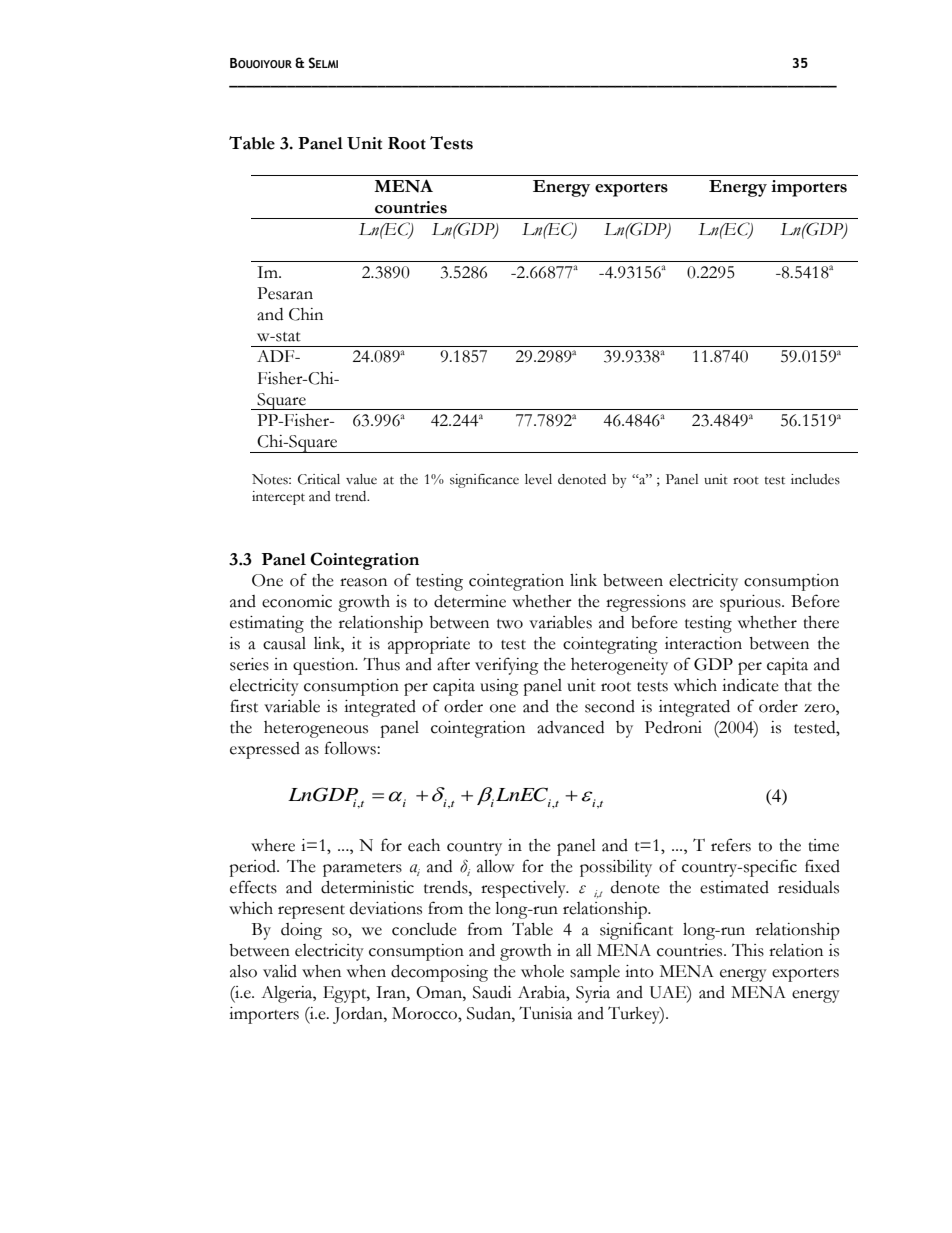 The width and height of the screenshot is (952, 1233). What do you see at coordinates (751, 603) in the screenshot?
I see `spurious` at bounding box center [751, 603].
